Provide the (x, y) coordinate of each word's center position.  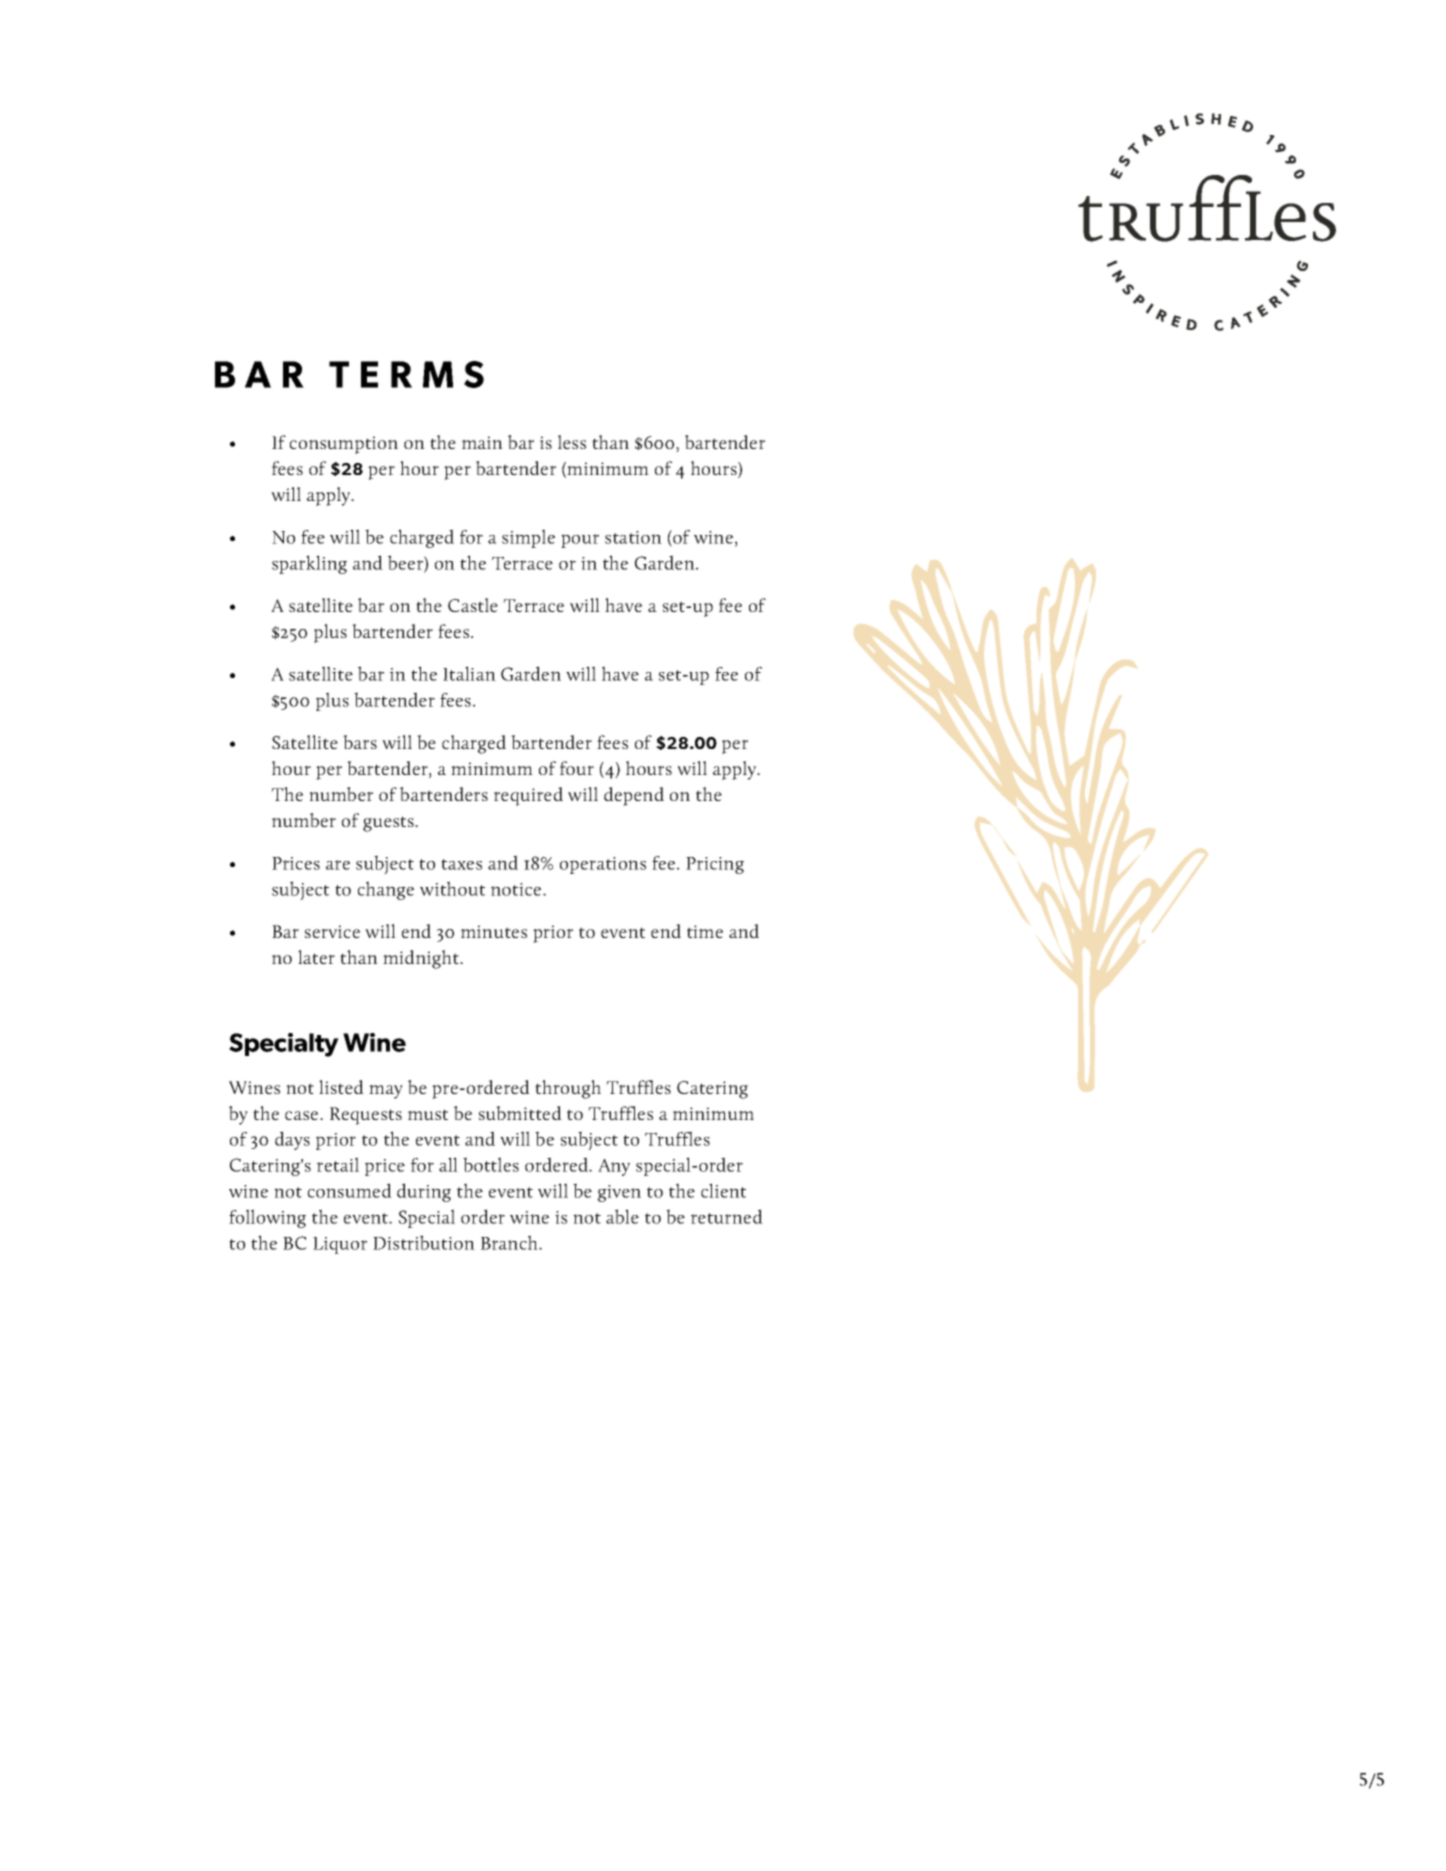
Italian (469, 673)
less (572, 442)
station (633, 537)
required (528, 796)
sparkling (309, 564)
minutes (494, 931)
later (316, 957)
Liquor (340, 1245)
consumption (344, 445)
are (338, 865)
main (482, 442)
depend (634, 796)
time (705, 931)
